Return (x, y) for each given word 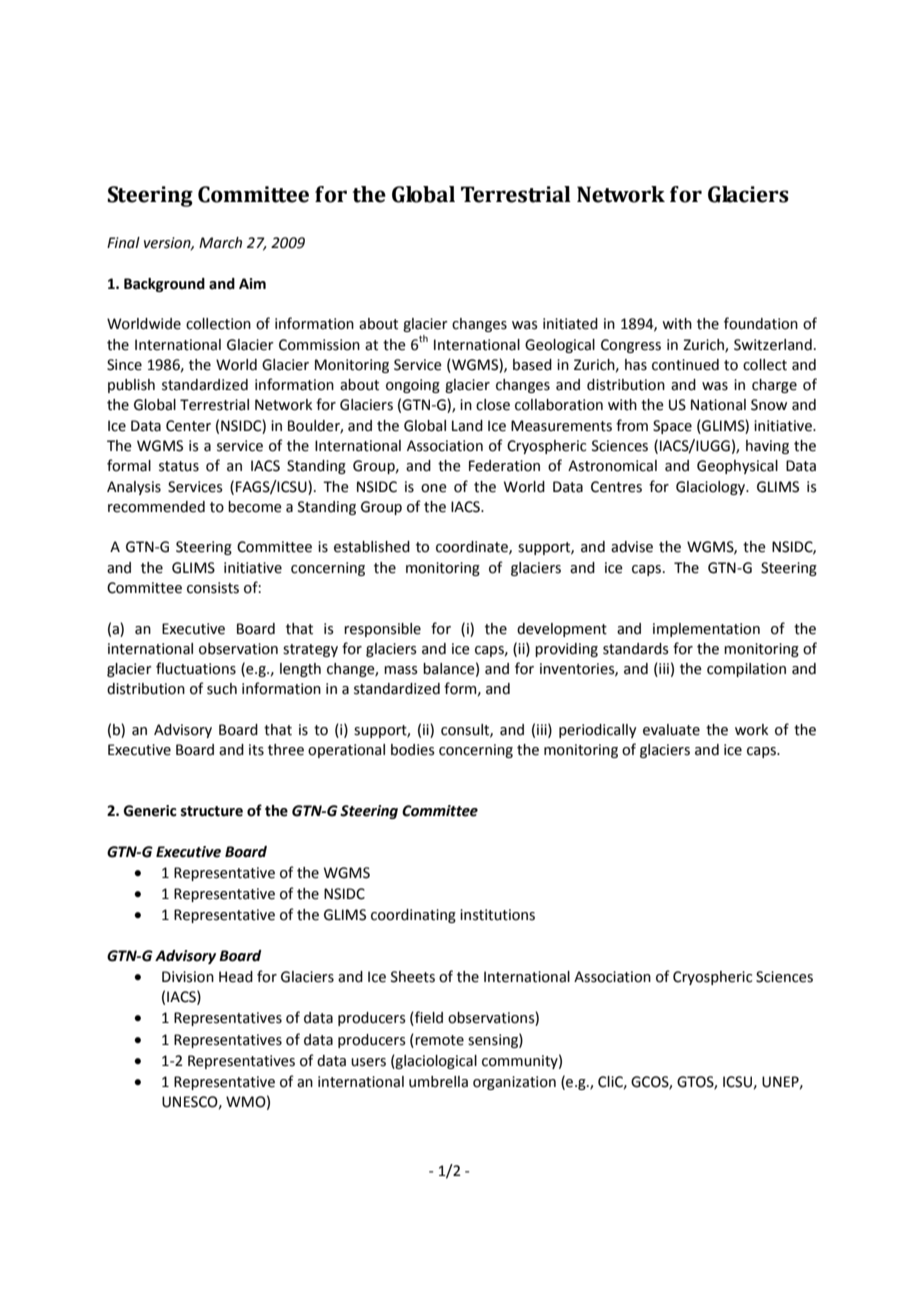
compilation (746, 670)
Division (188, 977)
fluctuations (196, 668)
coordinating (413, 916)
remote (438, 1040)
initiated (570, 324)
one (434, 488)
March (220, 243)
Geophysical (737, 467)
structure (212, 811)
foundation (761, 323)
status (179, 466)
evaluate (671, 730)
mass (401, 670)
